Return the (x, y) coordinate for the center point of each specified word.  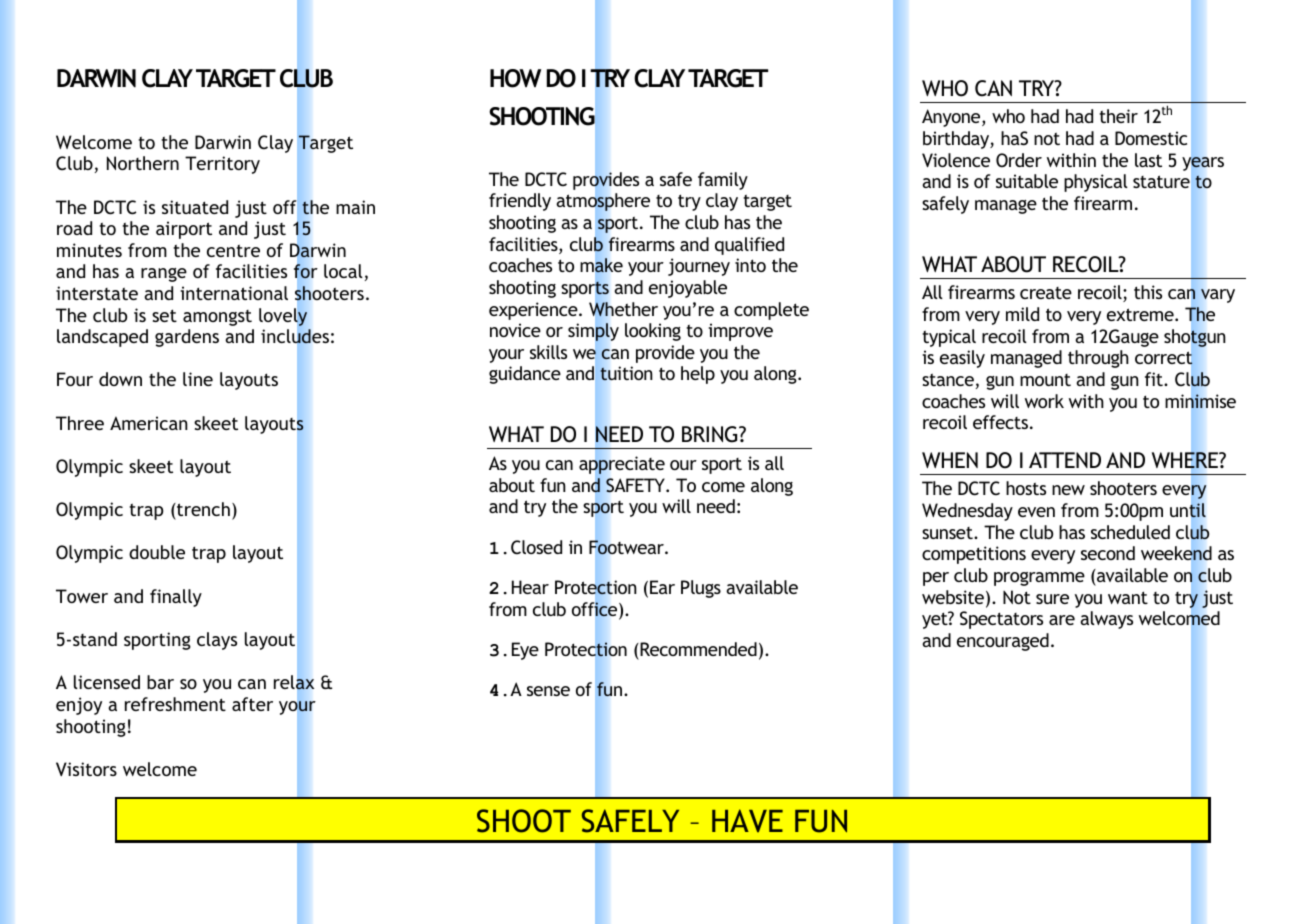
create (1046, 293)
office (596, 610)
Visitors (86, 769)
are (1062, 620)
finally (176, 598)
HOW (515, 78)
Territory (222, 165)
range (164, 275)
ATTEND (1065, 460)
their (1118, 116)
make (601, 265)
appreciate (622, 465)
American (149, 423)
